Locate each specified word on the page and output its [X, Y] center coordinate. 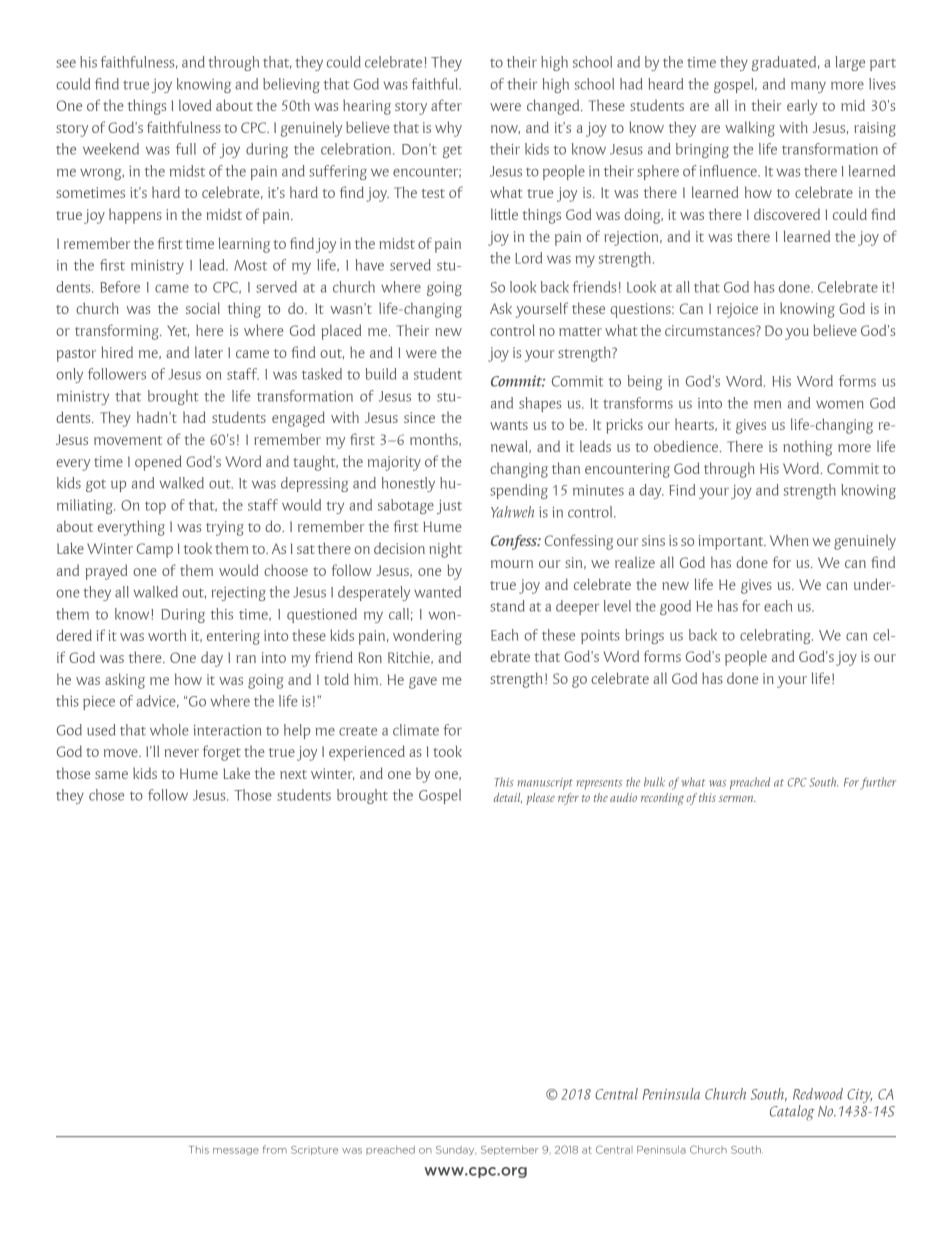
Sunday [456, 1150]
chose [106, 795]
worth [167, 635]
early [802, 107]
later [209, 352]
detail [508, 798]
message [236, 1151]
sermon [737, 799]
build [380, 374]
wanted [437, 592]
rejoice [737, 310]
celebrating [776, 636]
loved [195, 105]
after [446, 105]
